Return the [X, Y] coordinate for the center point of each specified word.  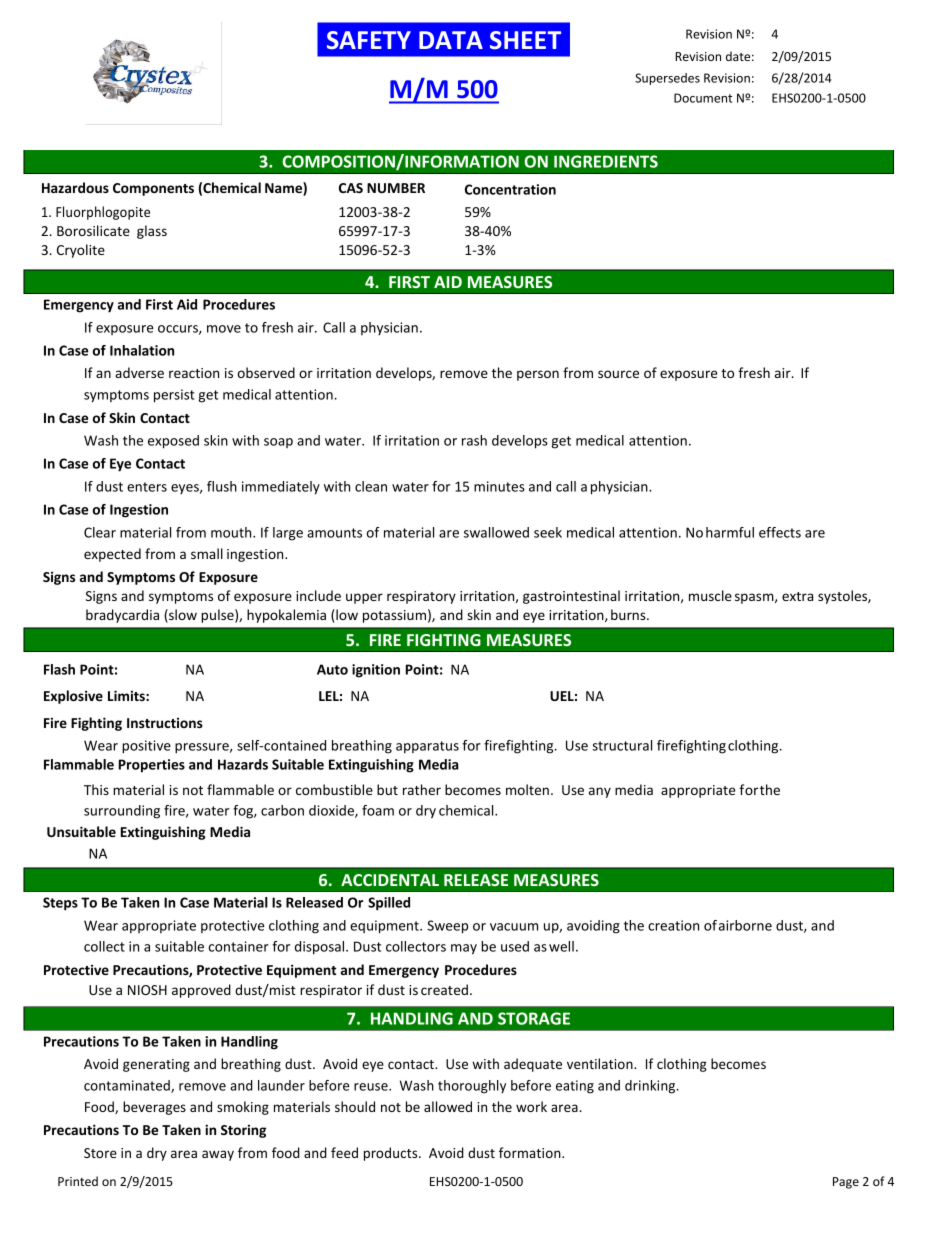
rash [474, 440]
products [392, 1154]
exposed [173, 442]
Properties [152, 766]
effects [780, 532]
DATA [451, 40]
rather [422, 789]
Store [100, 1153]
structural [622, 745]
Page [846, 1183]
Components [153, 189]
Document [703, 98]
